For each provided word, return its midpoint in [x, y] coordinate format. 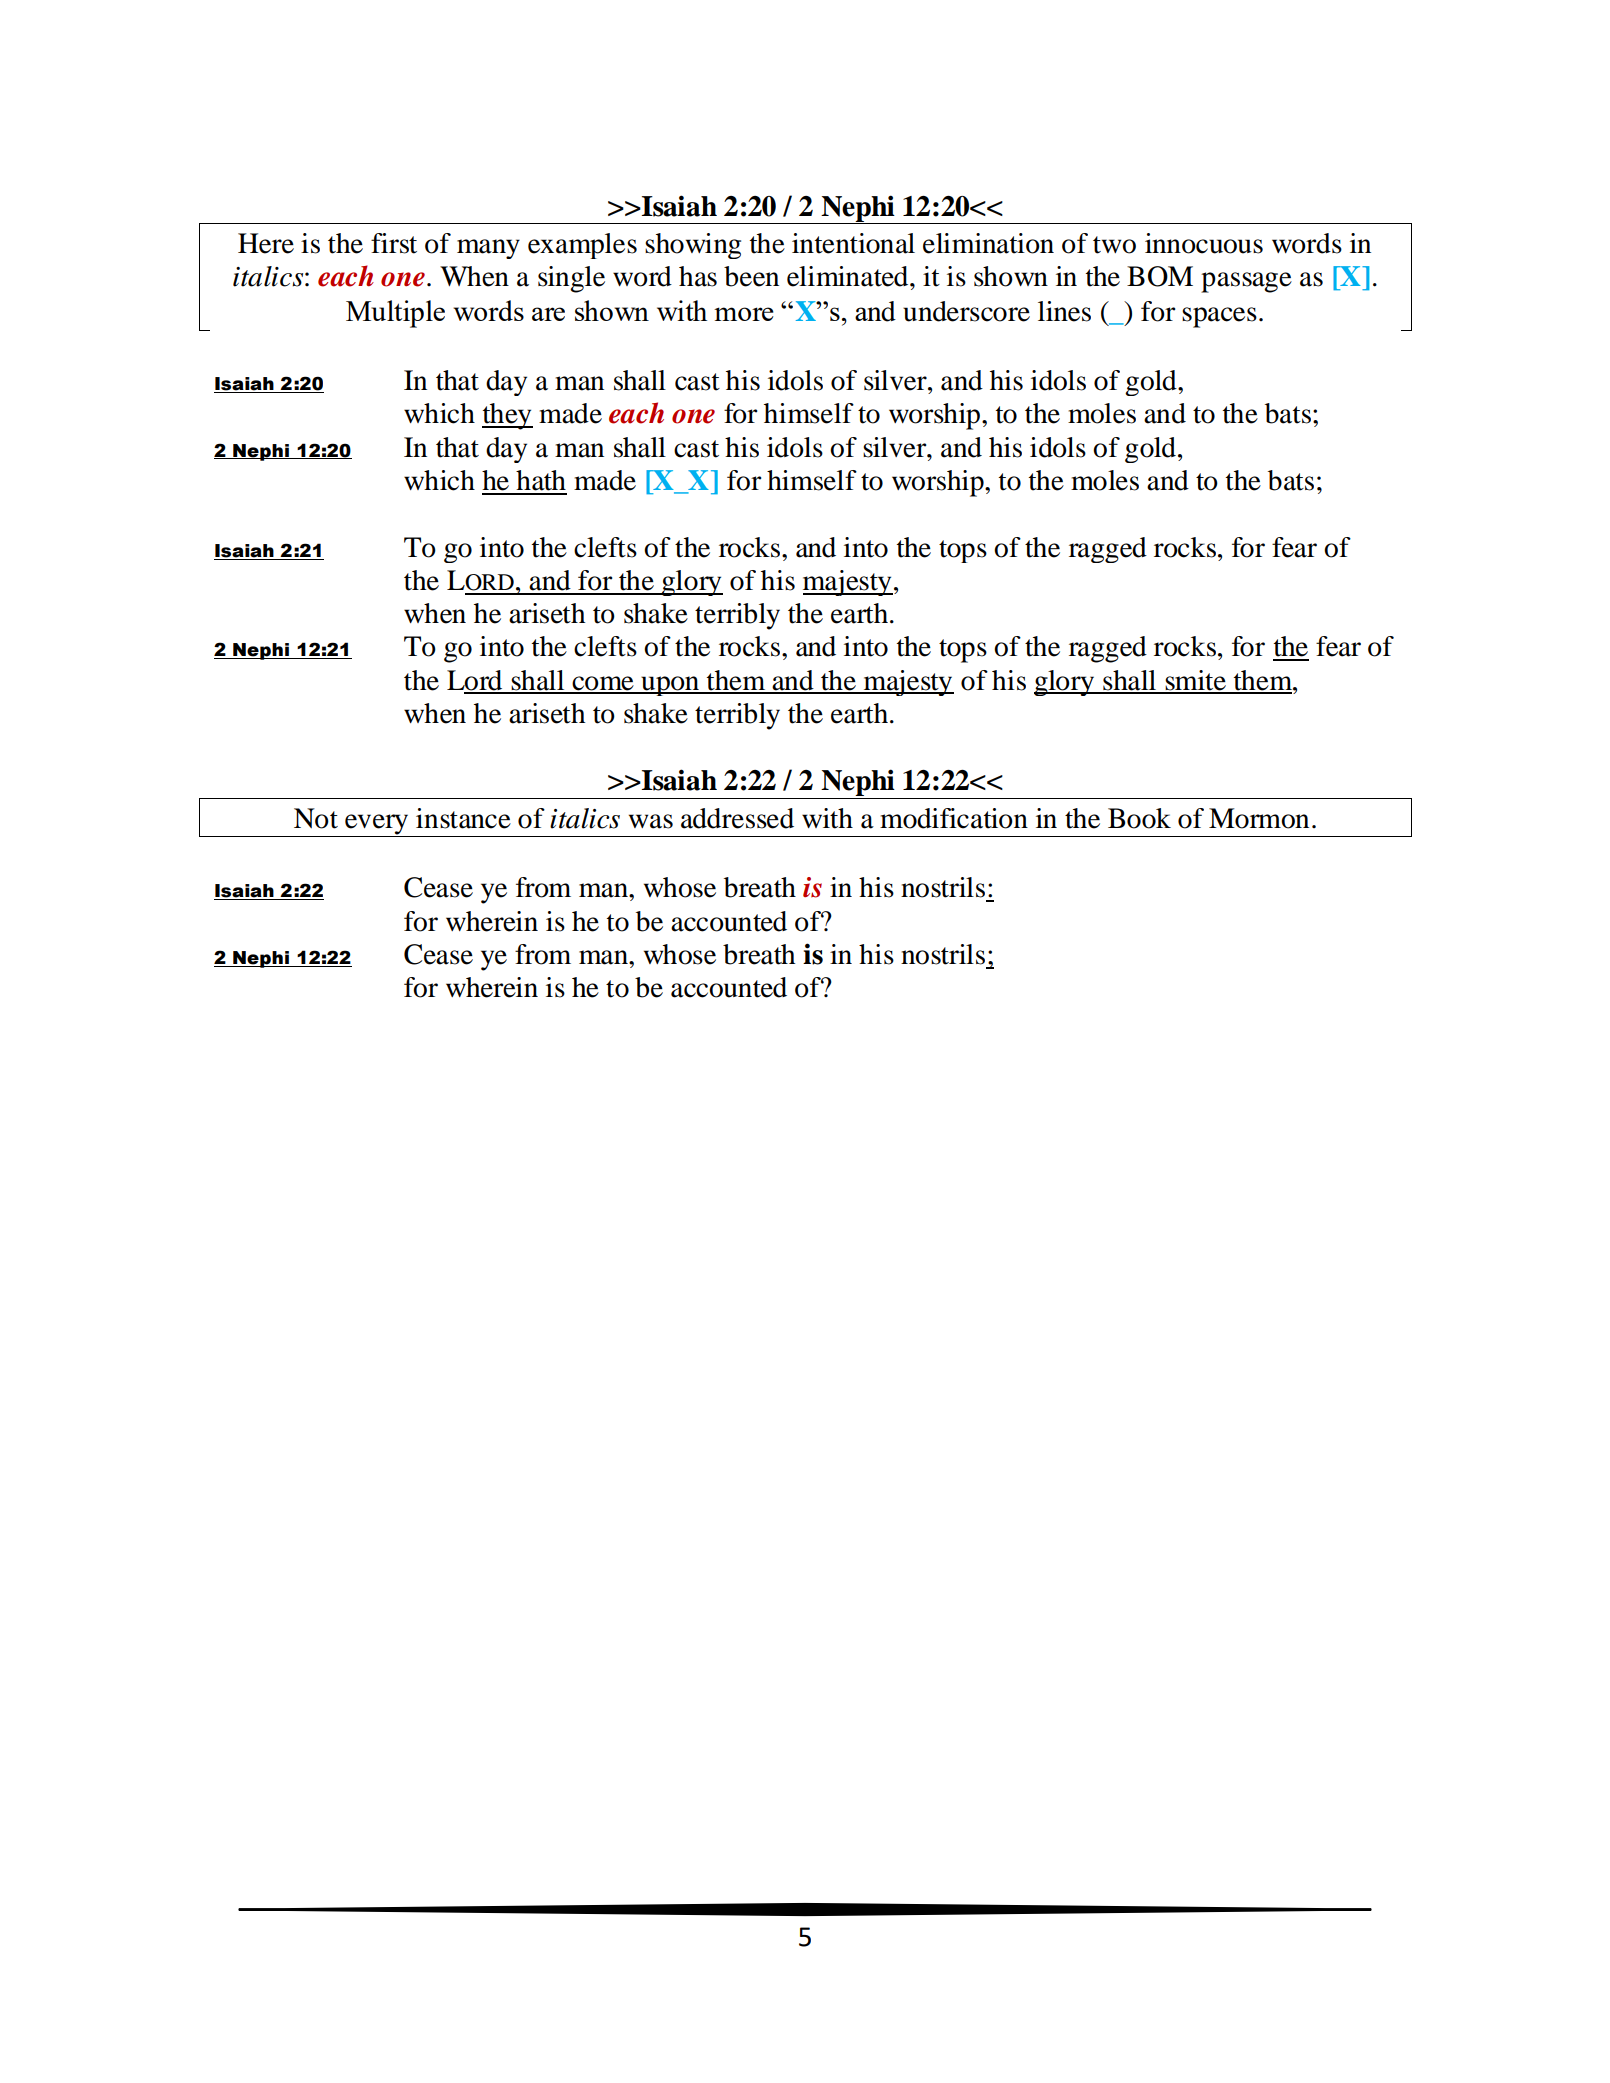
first [394, 243]
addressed [737, 818]
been [751, 276]
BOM [1160, 276]
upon [670, 686]
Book [1139, 818]
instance [463, 818]
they [507, 416]
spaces [1219, 317]
